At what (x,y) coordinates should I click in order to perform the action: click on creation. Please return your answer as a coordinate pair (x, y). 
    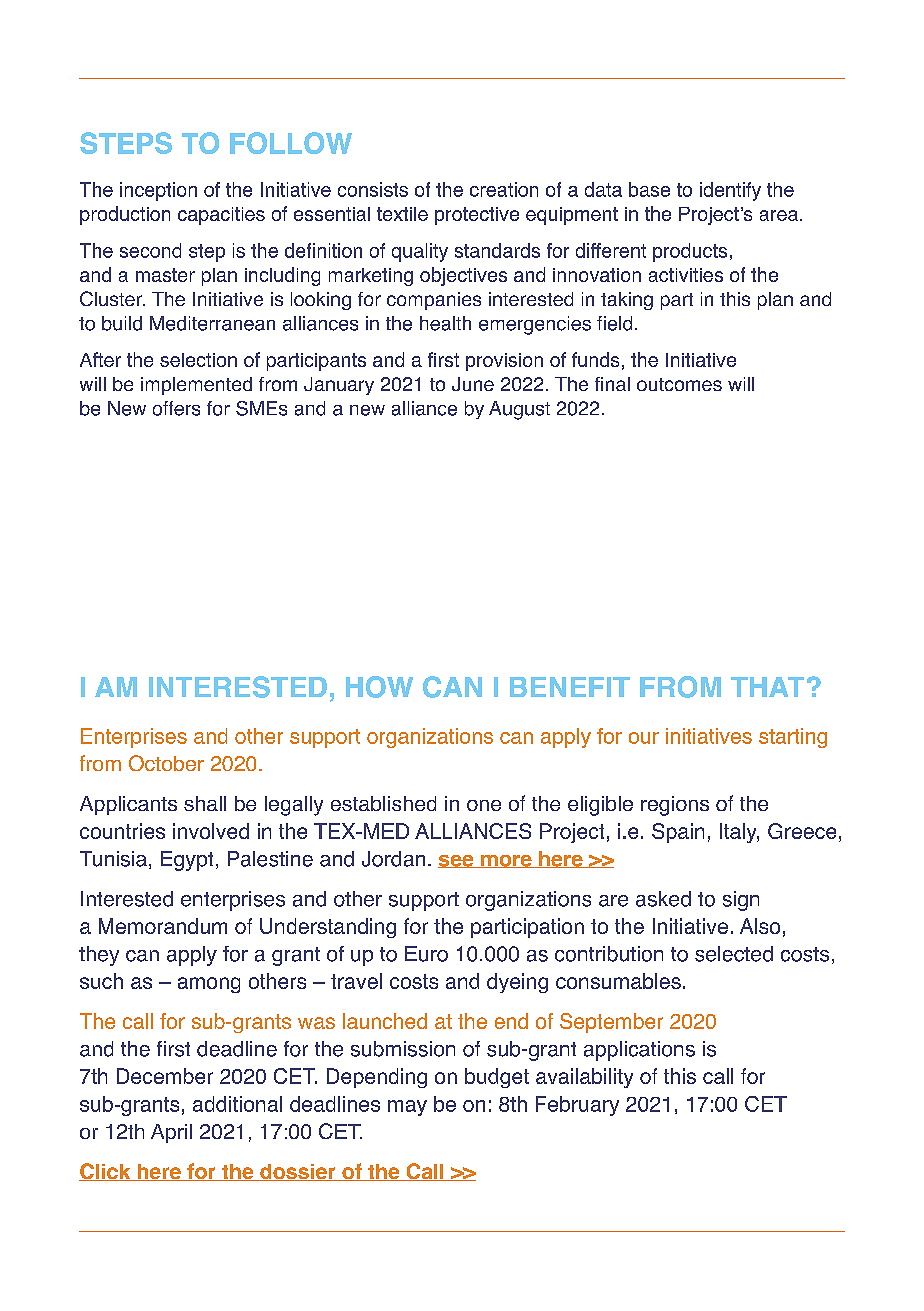
    Looking at the image, I should click on (504, 189).
